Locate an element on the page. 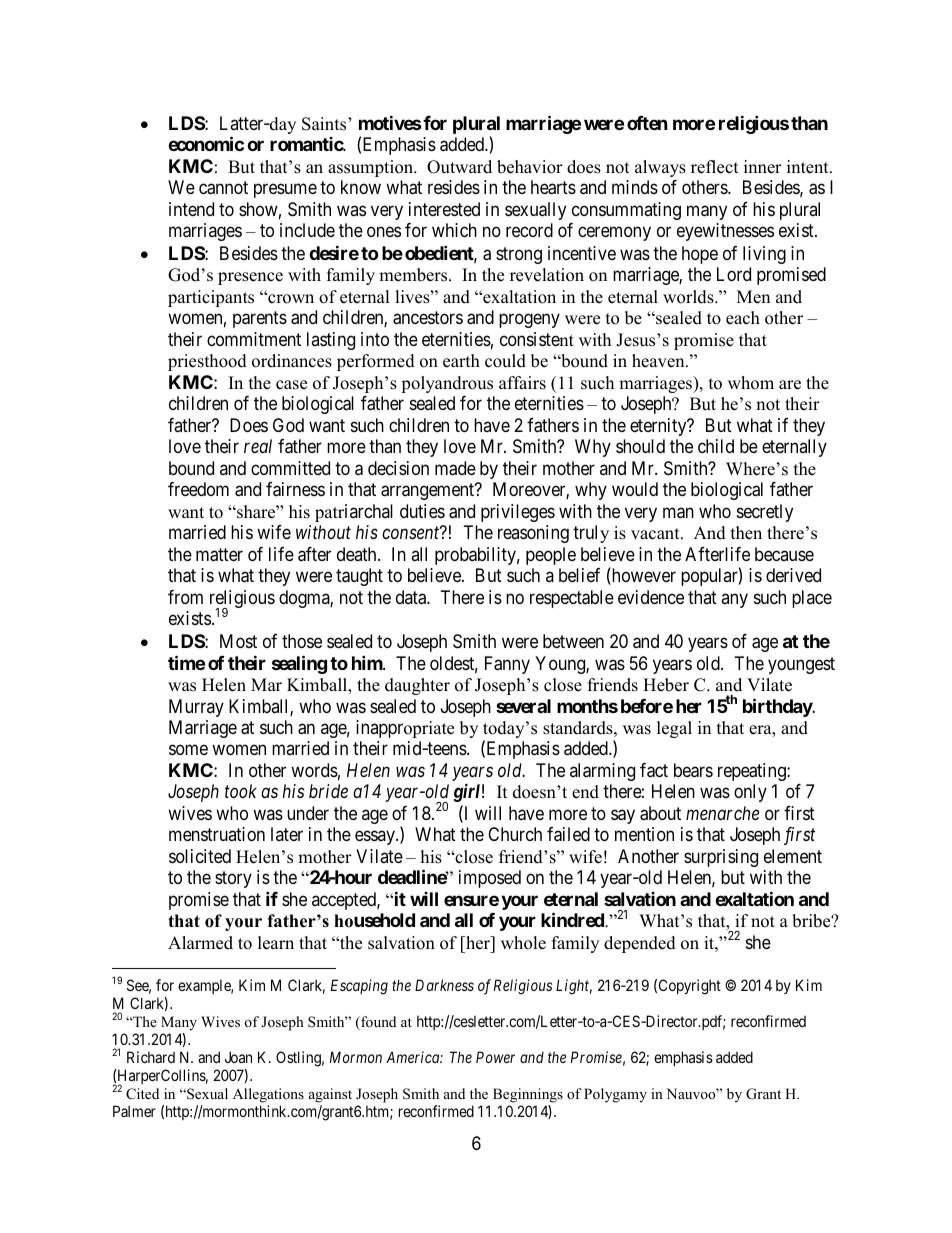  Fanny is located at coordinates (507, 665).
